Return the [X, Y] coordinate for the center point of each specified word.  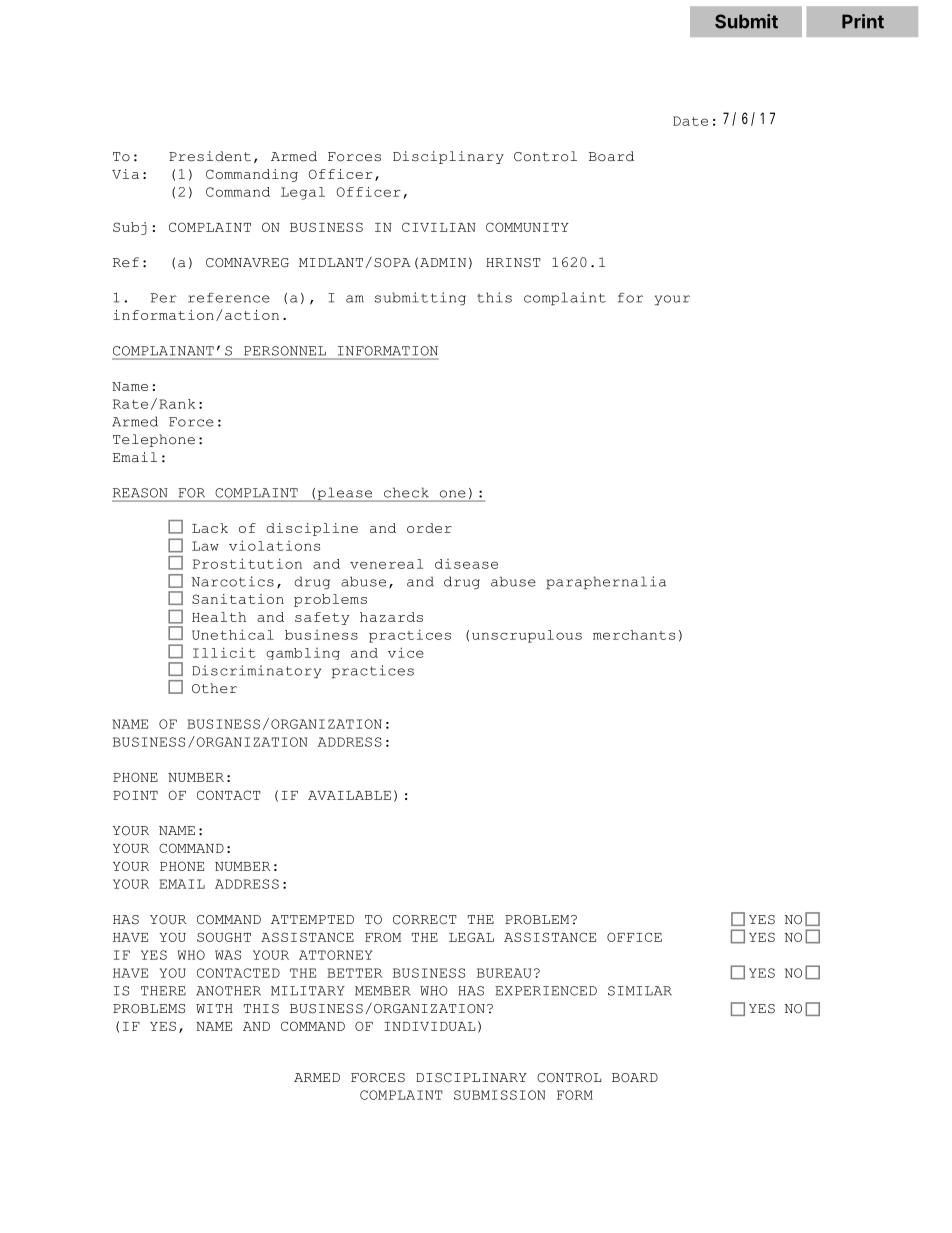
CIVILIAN [439, 227]
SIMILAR [640, 991]
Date [690, 121]
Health [219, 617]
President [210, 156]
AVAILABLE [349, 795]
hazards [391, 617]
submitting [420, 298]
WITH [214, 1008]
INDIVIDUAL [429, 1026]
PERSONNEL [285, 351]
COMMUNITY [527, 227]
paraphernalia [606, 582]
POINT [135, 795]
